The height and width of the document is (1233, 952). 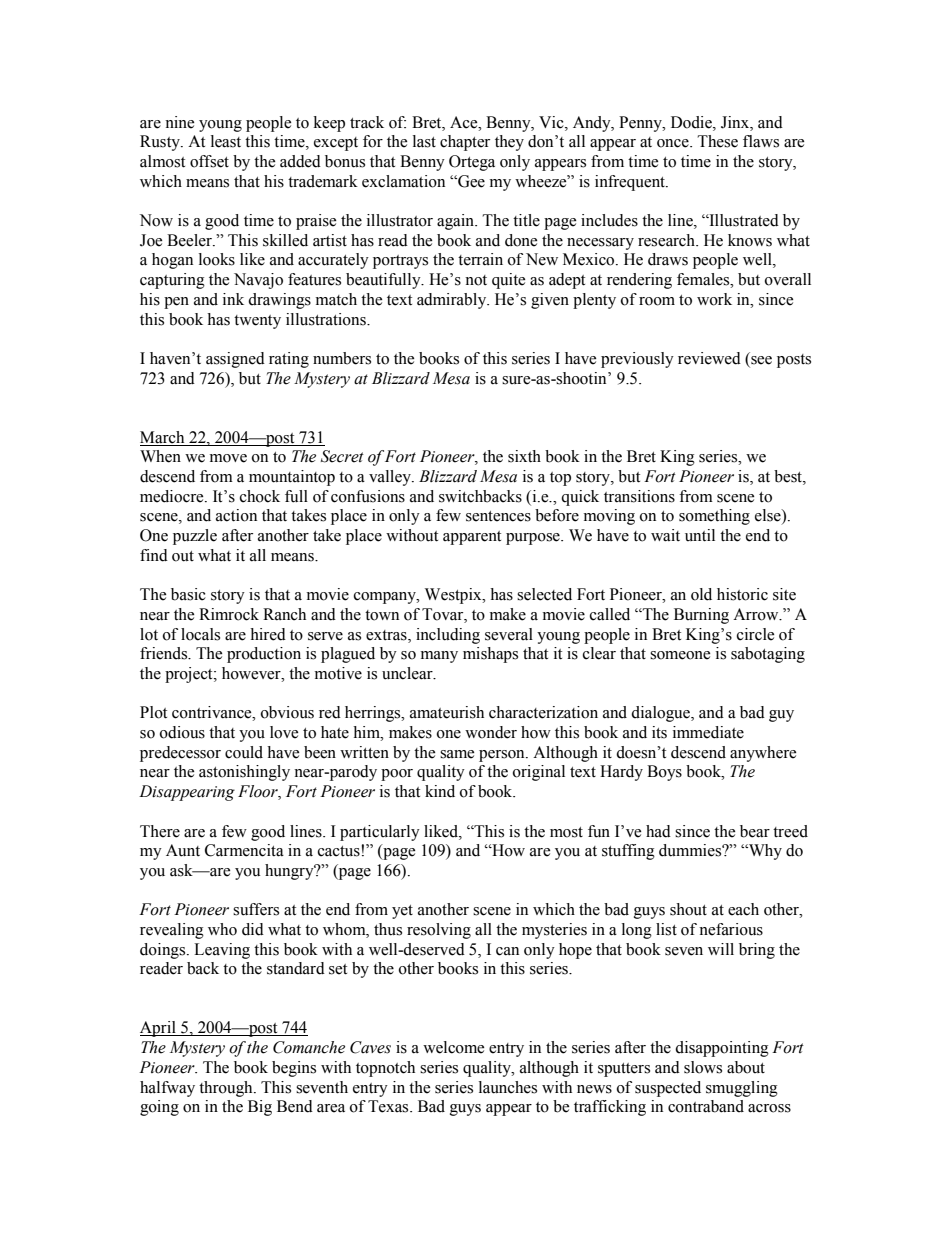 I want to click on chapter, so click(x=465, y=143).
